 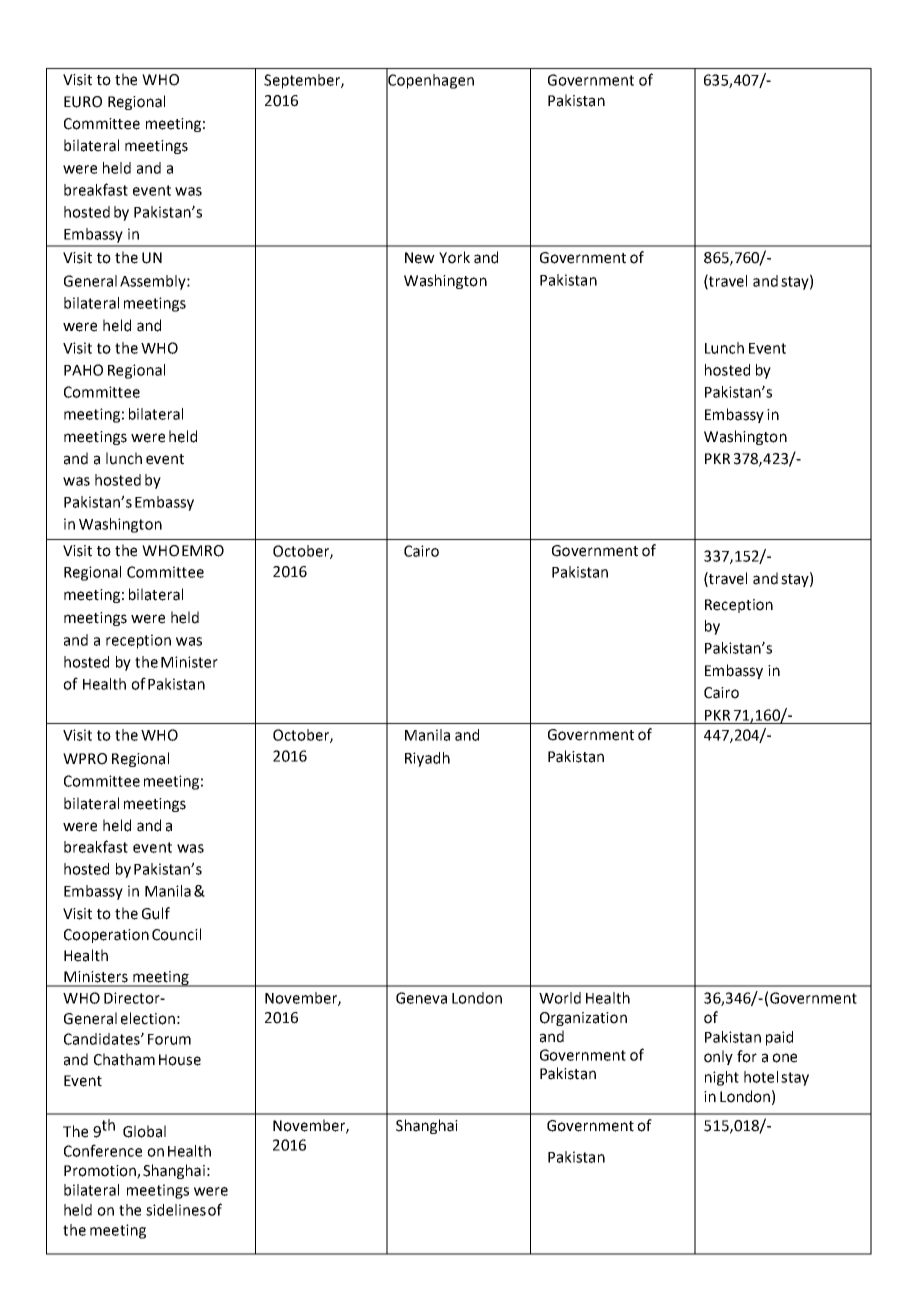 I want to click on EURO, so click(x=83, y=102).
